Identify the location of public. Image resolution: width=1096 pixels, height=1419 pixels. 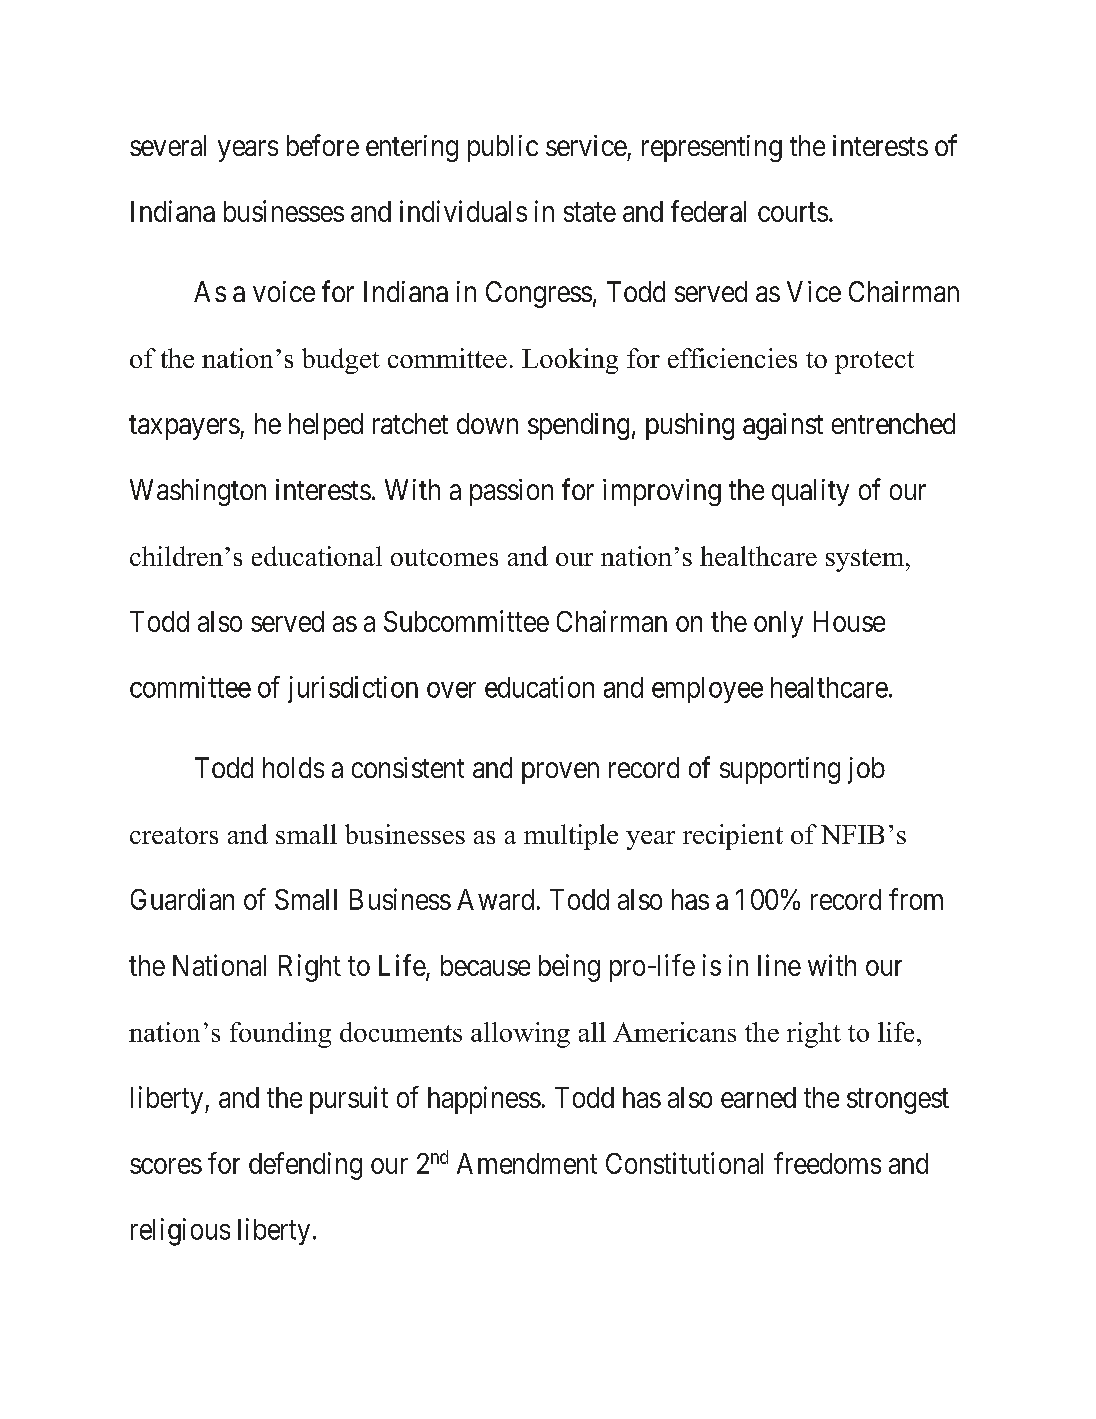
(503, 148).
